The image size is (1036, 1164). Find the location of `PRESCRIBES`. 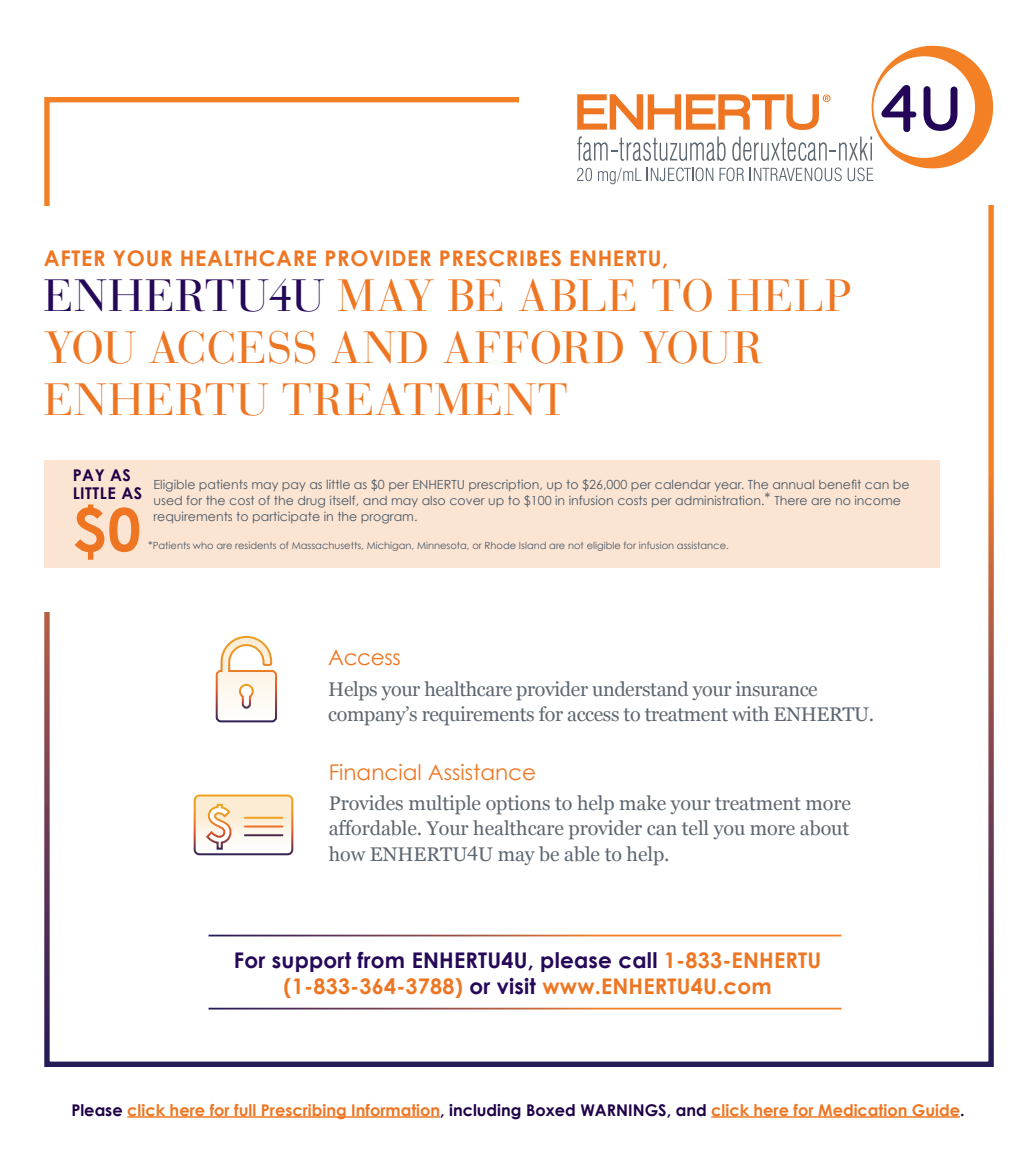

PRESCRIBES is located at coordinates (500, 258).
